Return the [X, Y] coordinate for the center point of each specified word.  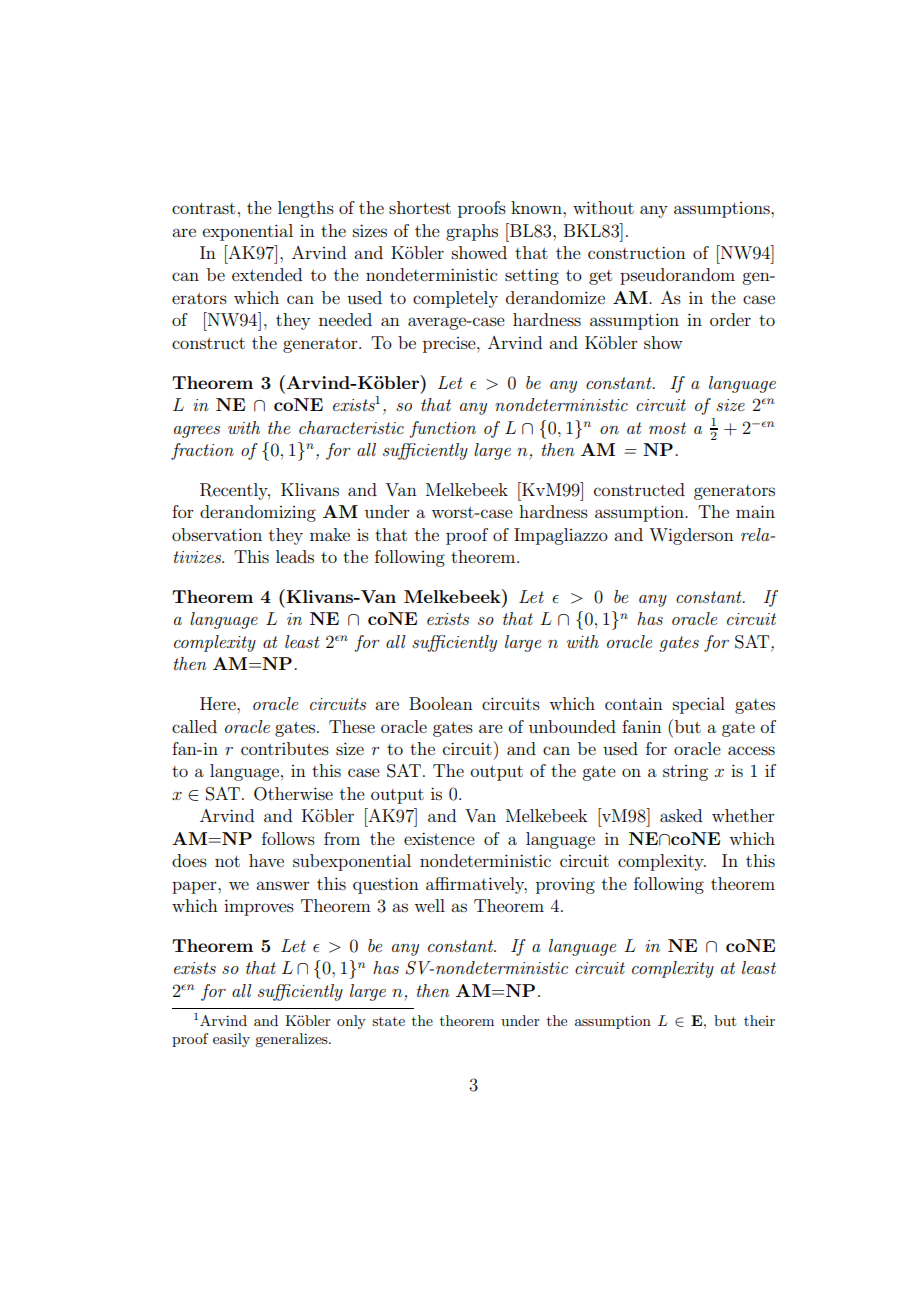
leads [295, 556]
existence [439, 838]
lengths [306, 209]
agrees [197, 432]
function [442, 429]
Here [219, 703]
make [330, 534]
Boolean [441, 703]
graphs [472, 232]
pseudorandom [677, 276]
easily [231, 1040]
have [266, 860]
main [755, 511]
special [699, 705]
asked [681, 815]
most [667, 428]
